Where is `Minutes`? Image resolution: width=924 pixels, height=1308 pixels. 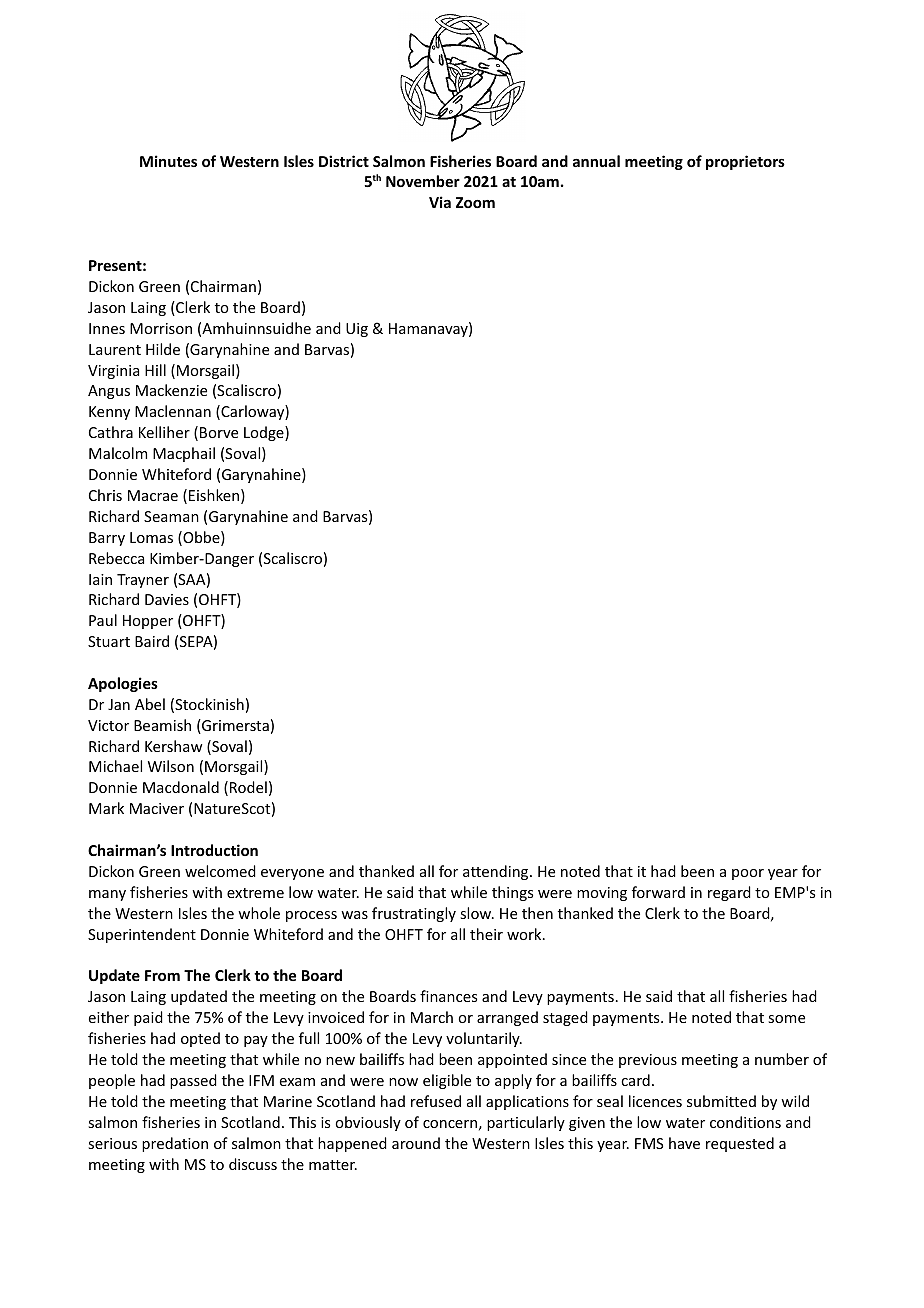 Minutes is located at coordinates (168, 161).
